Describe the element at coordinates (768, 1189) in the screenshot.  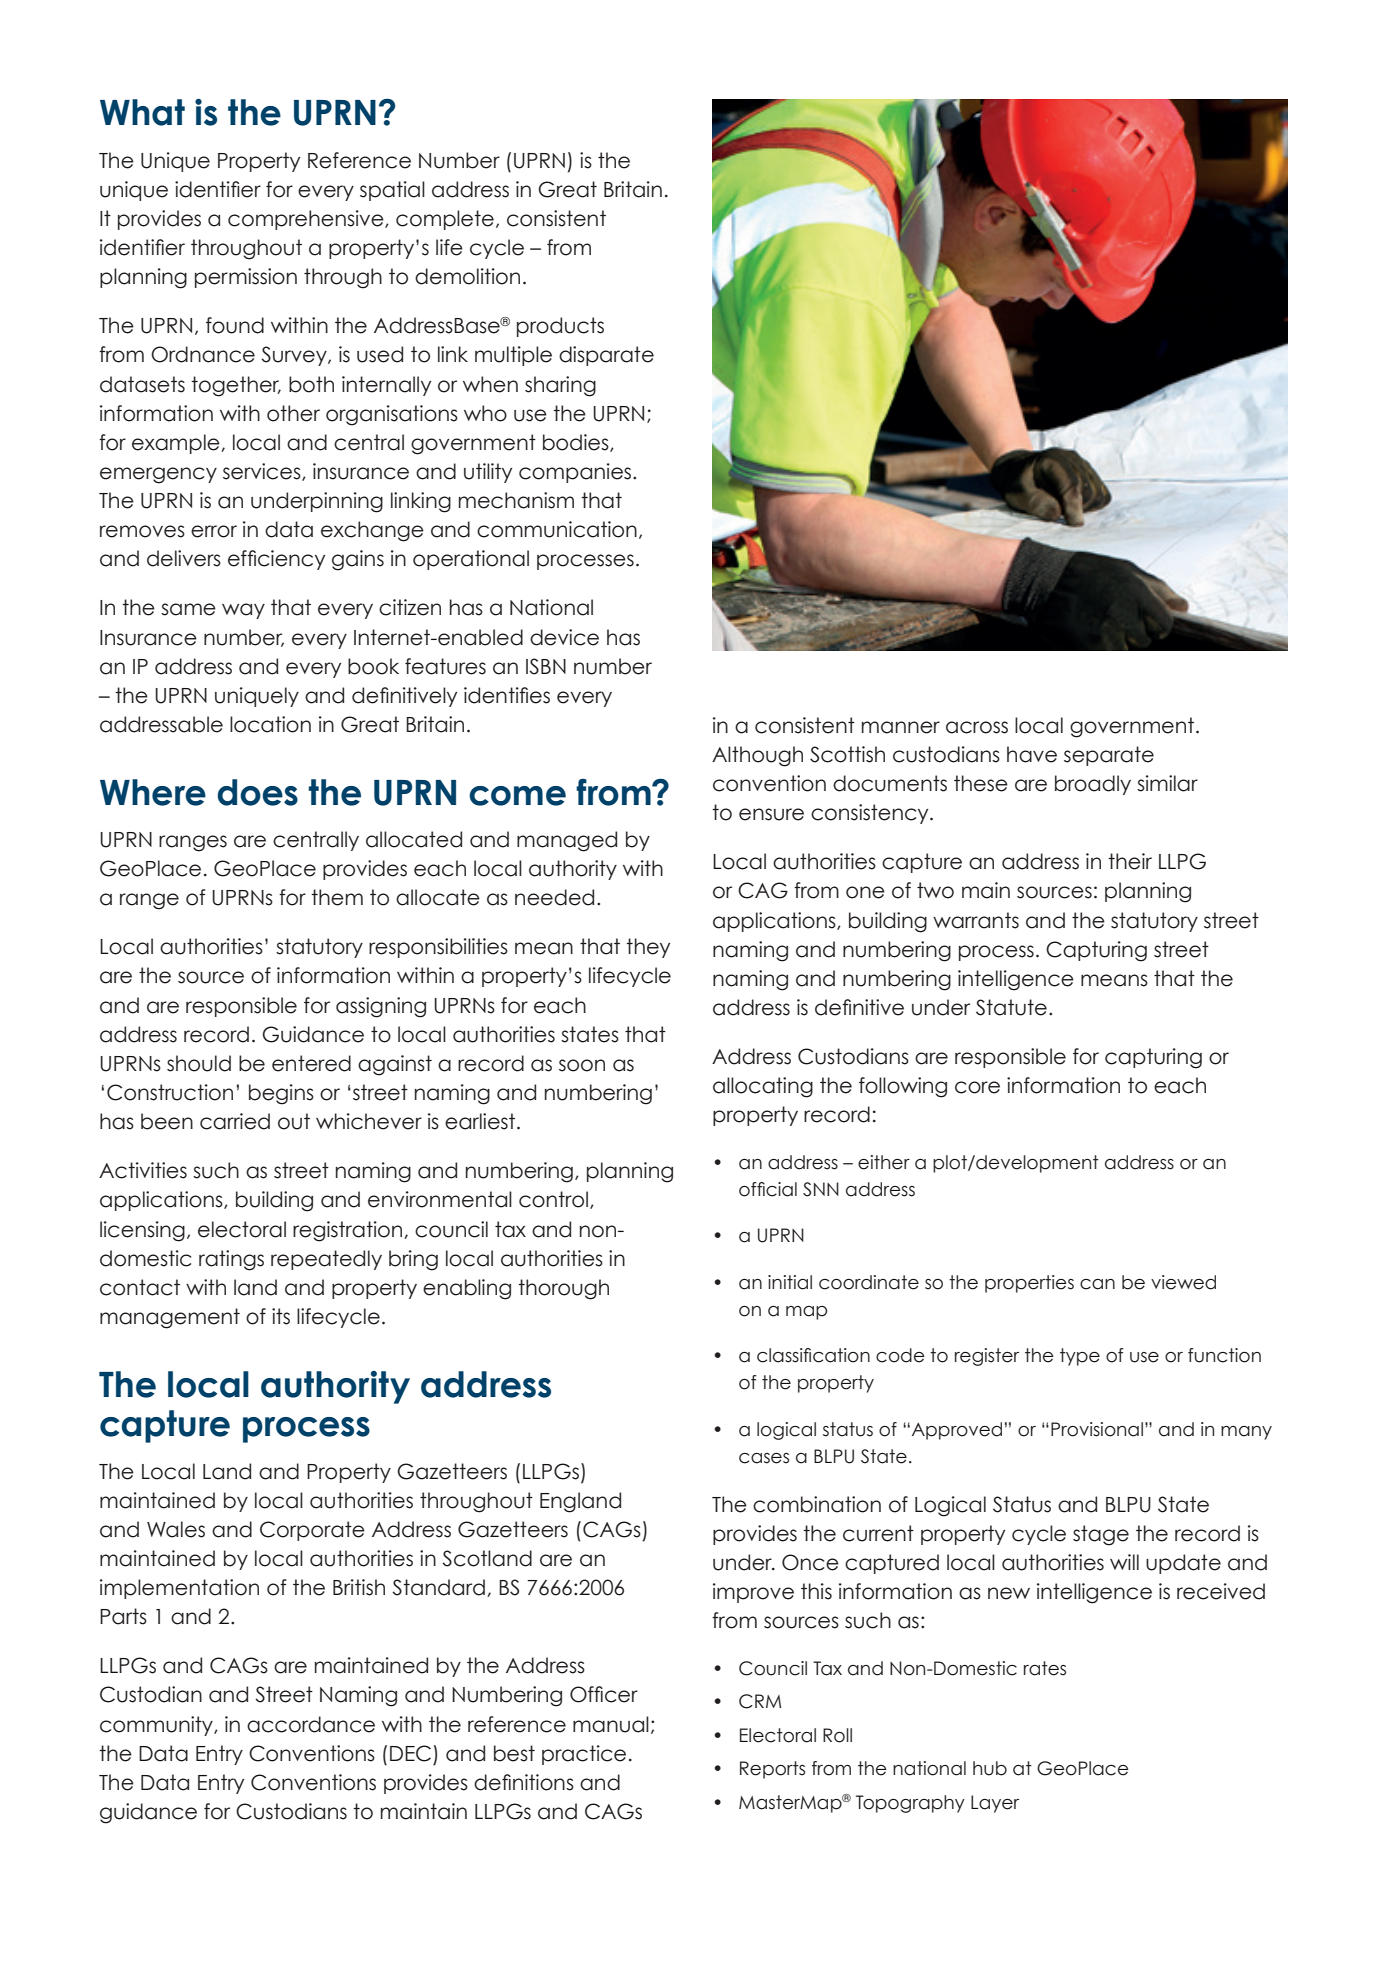
I see `official` at that location.
